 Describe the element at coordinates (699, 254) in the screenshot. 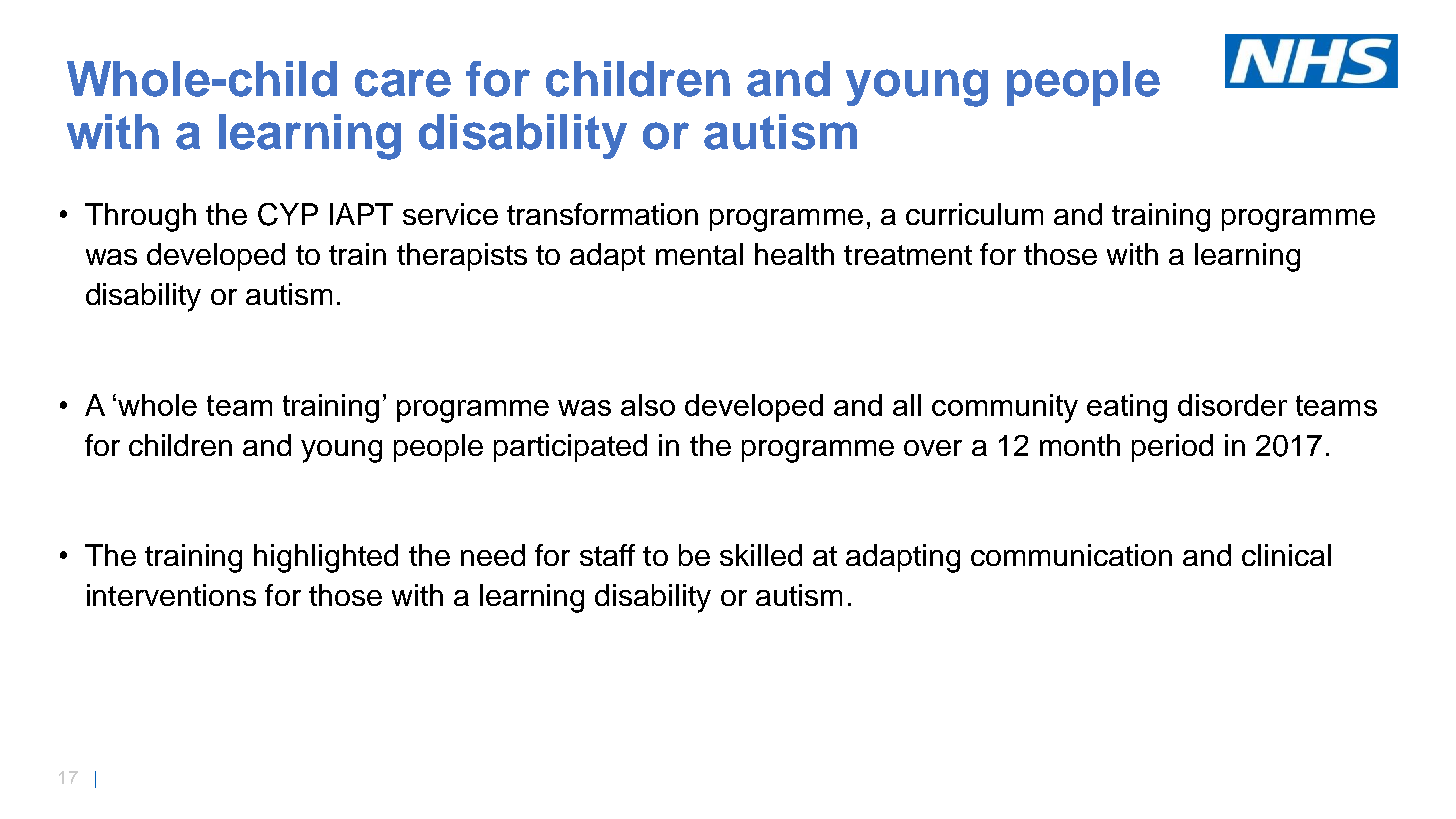

I see `mental` at that location.
